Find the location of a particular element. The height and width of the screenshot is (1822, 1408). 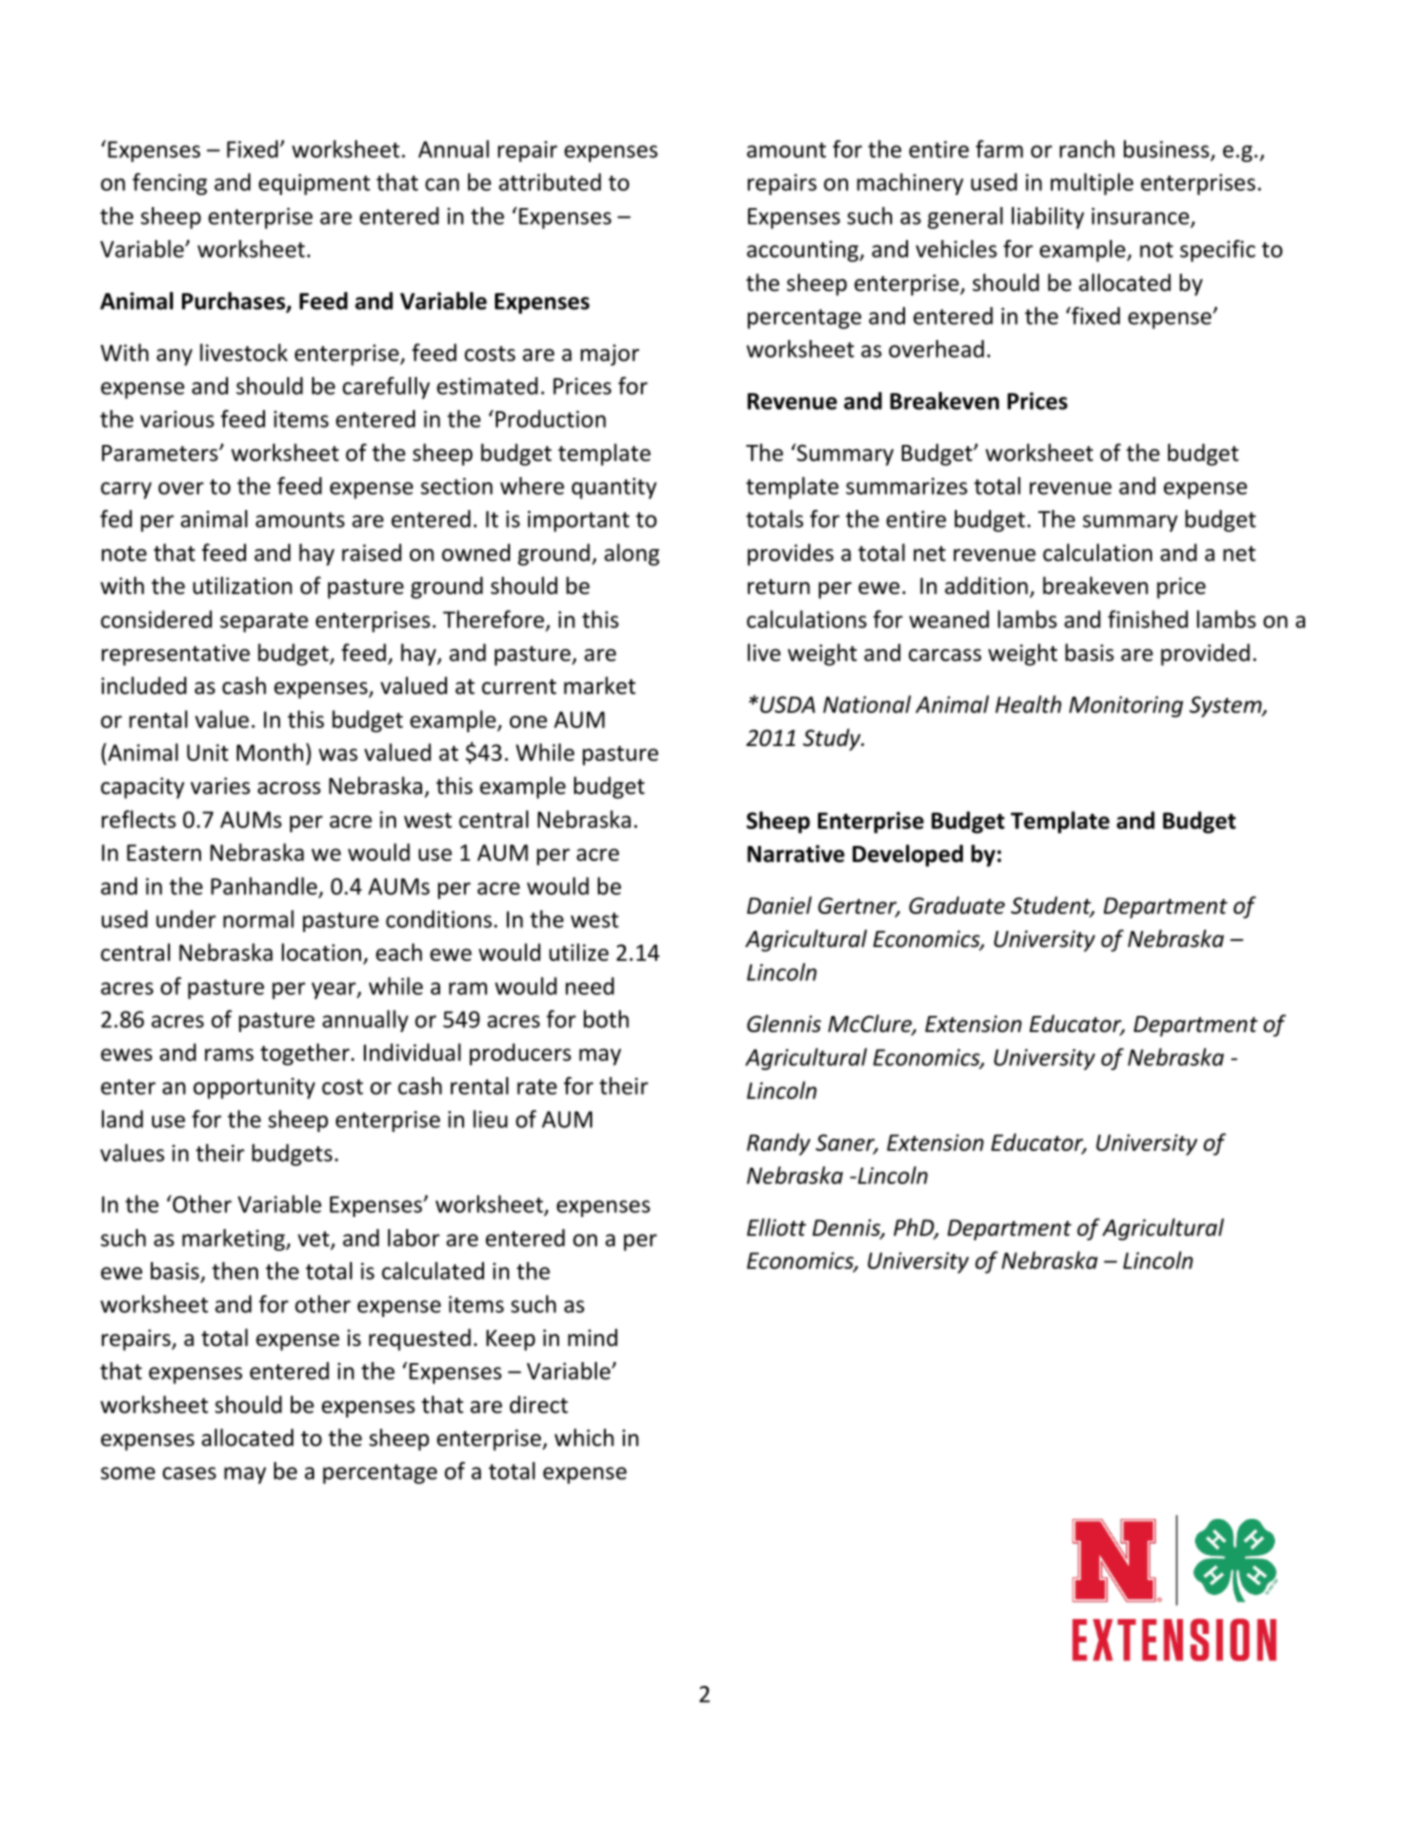

Monitoring is located at coordinates (1126, 707).
